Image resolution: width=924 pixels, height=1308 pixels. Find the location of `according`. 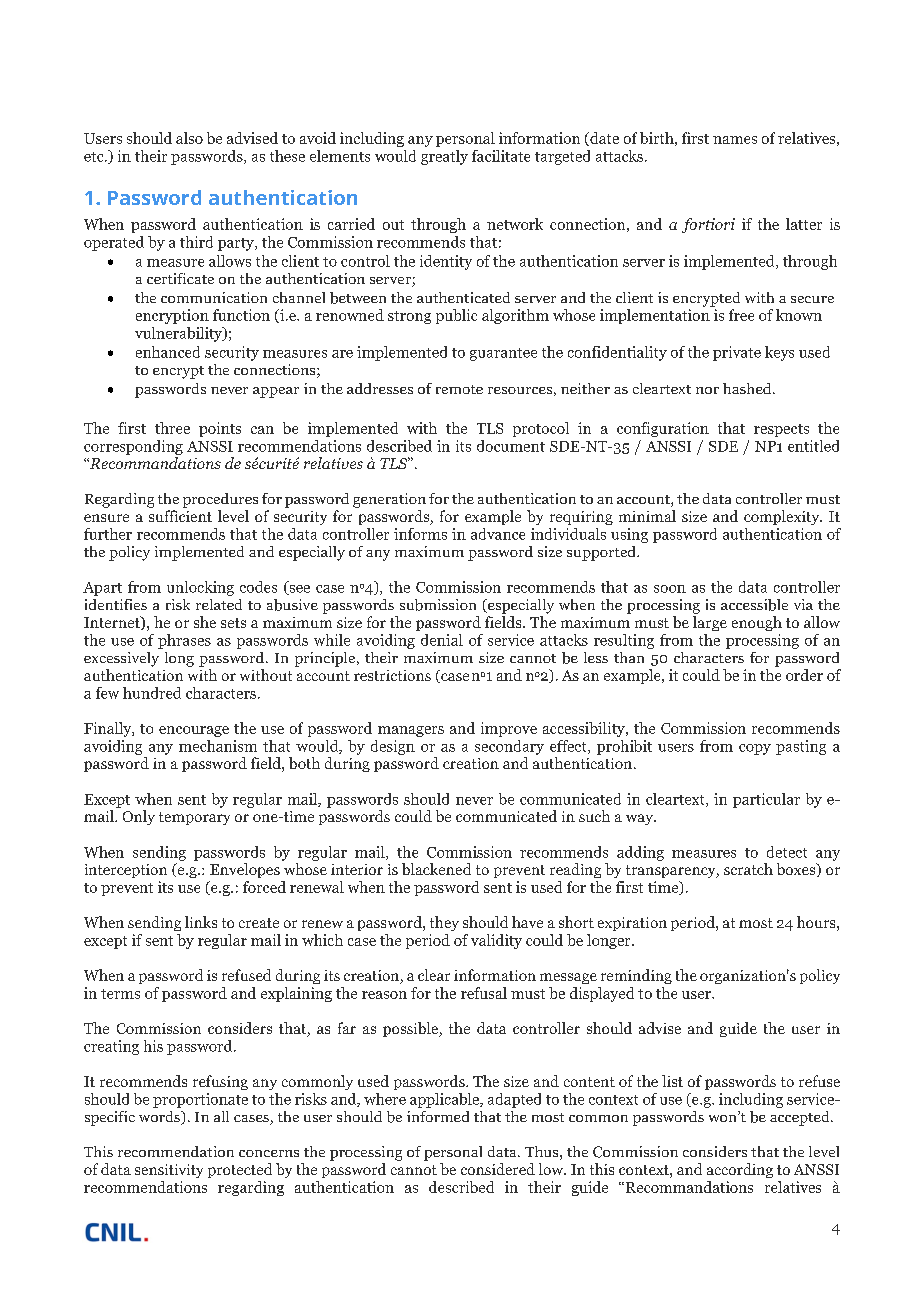

according is located at coordinates (740, 1170).
